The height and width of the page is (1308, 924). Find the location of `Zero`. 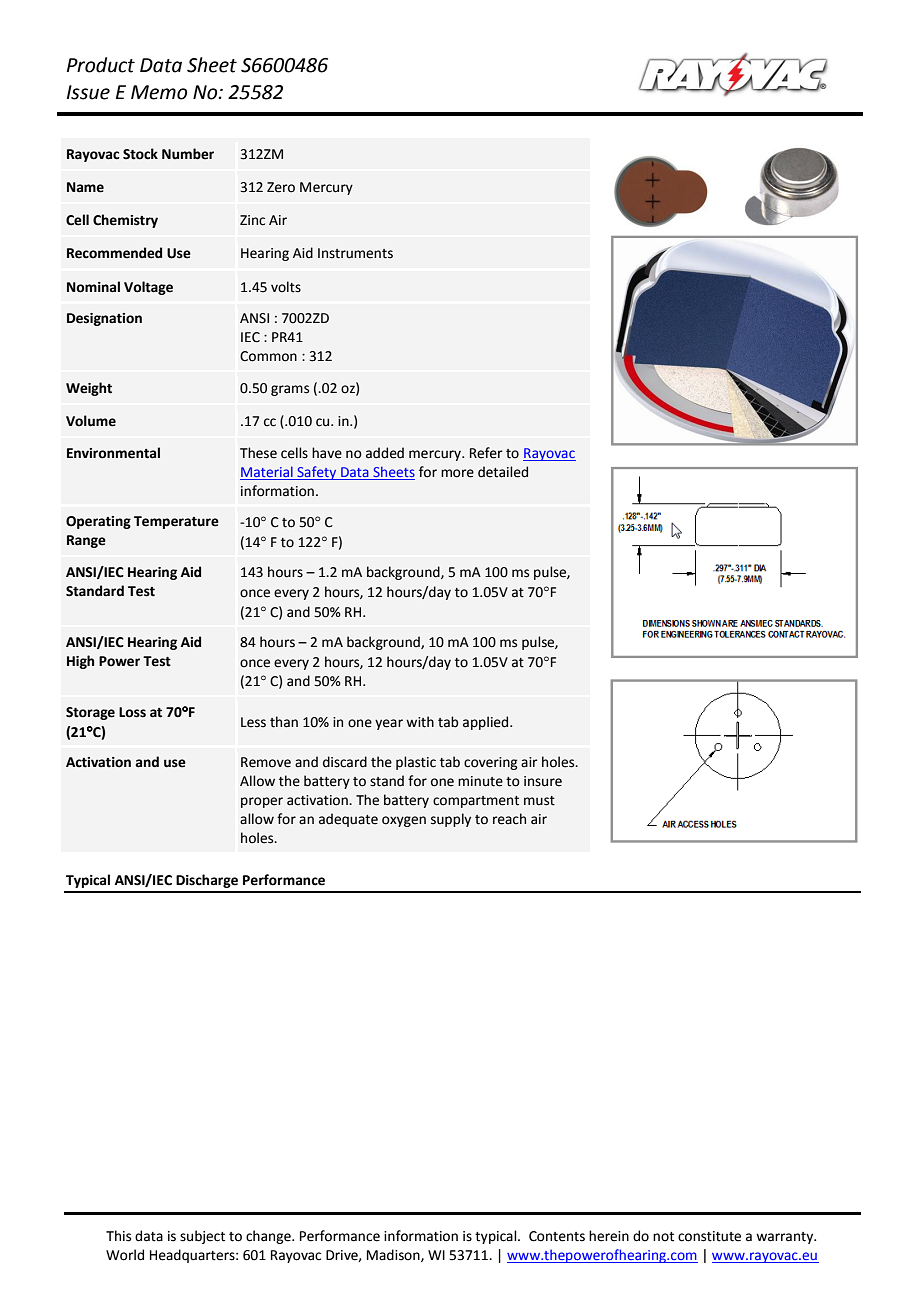

Zero is located at coordinates (281, 187).
